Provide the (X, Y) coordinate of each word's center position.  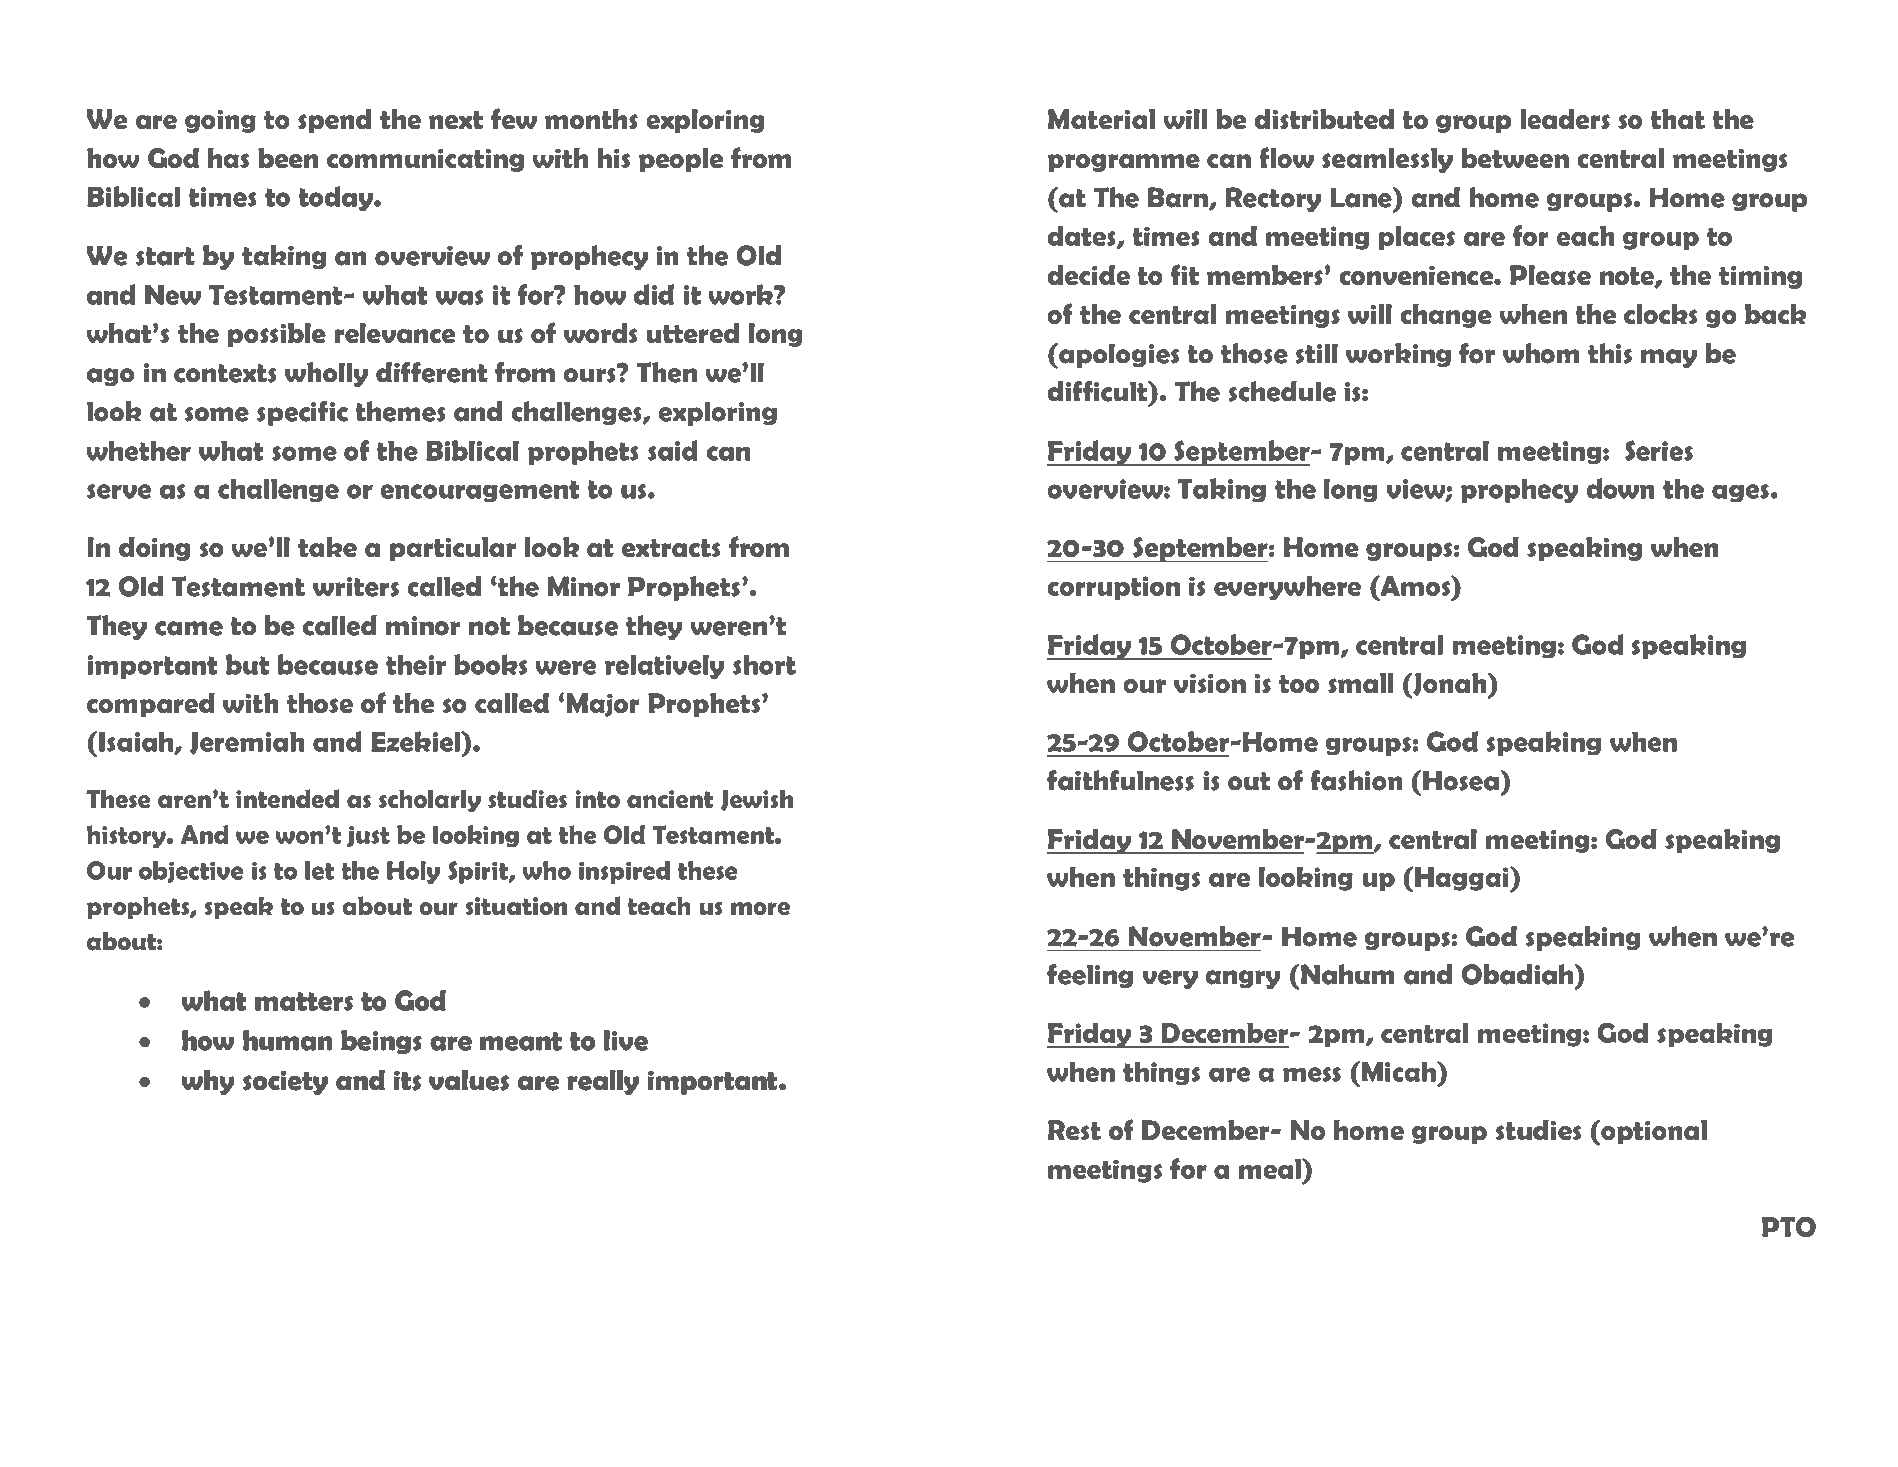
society (285, 1082)
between (1515, 158)
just (368, 836)
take (327, 547)
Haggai (1463, 879)
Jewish (757, 800)
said (673, 450)
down (1620, 488)
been (288, 158)
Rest (1074, 1130)
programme (1124, 163)
